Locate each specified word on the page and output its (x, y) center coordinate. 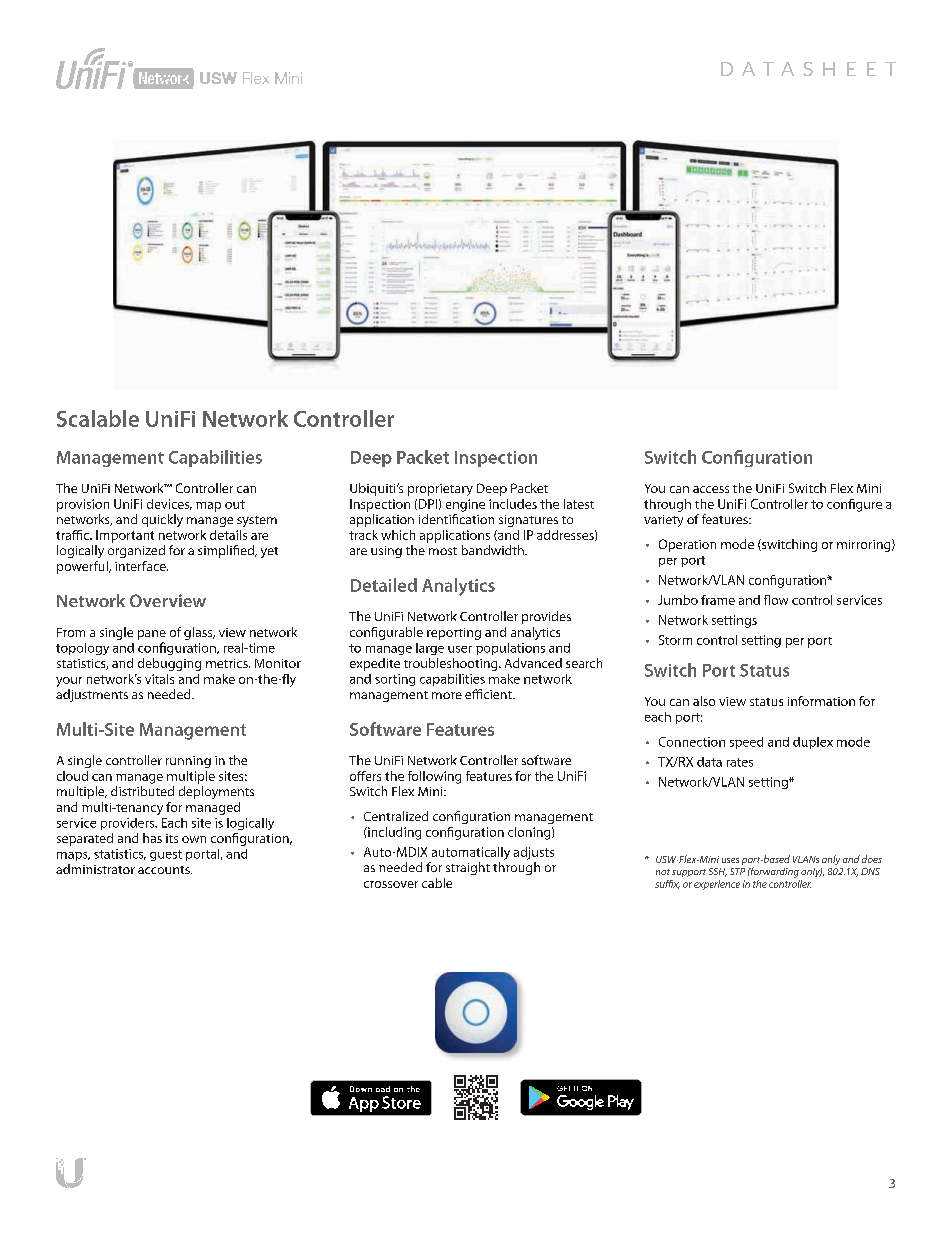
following (434, 777)
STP (737, 871)
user (460, 649)
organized (136, 551)
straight (468, 868)
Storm (675, 640)
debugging (169, 664)
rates (740, 762)
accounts (165, 870)
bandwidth (494, 550)
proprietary (440, 490)
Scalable (98, 418)
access (711, 489)
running (188, 762)
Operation (687, 545)
